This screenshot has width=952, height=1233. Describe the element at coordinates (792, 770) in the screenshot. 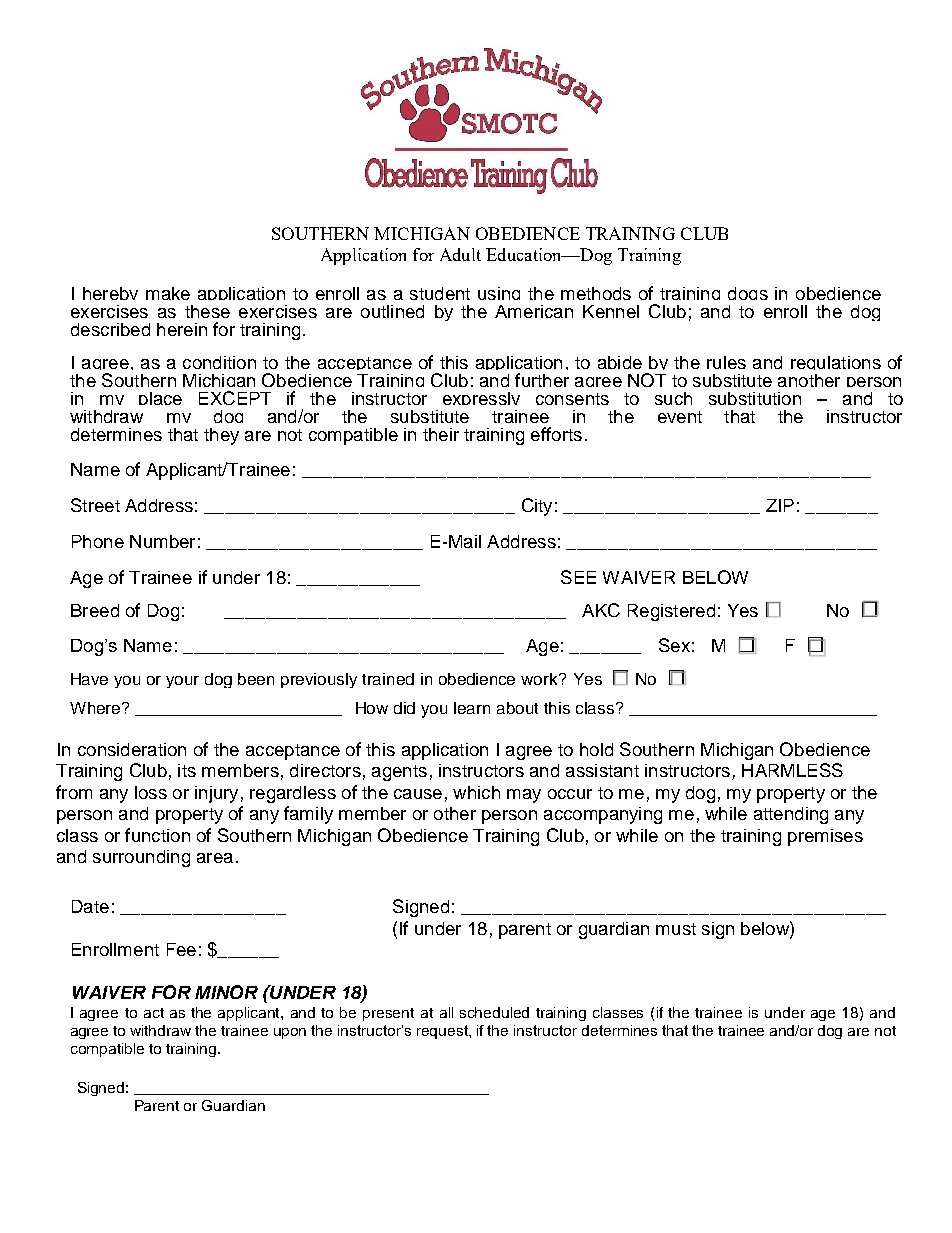

I see `HARMLESS` at that location.
